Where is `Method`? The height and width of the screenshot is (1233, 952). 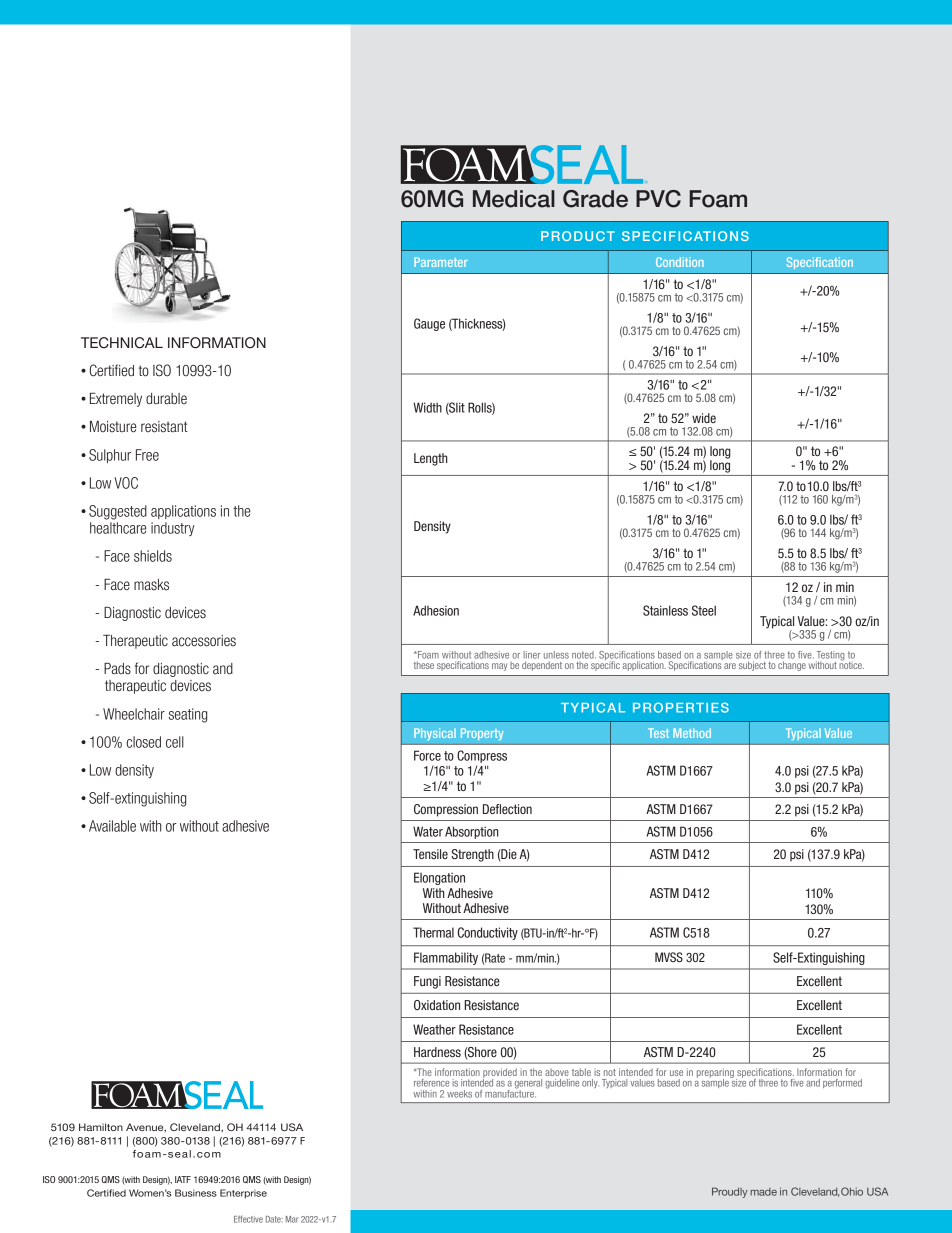
Method is located at coordinates (692, 733).
